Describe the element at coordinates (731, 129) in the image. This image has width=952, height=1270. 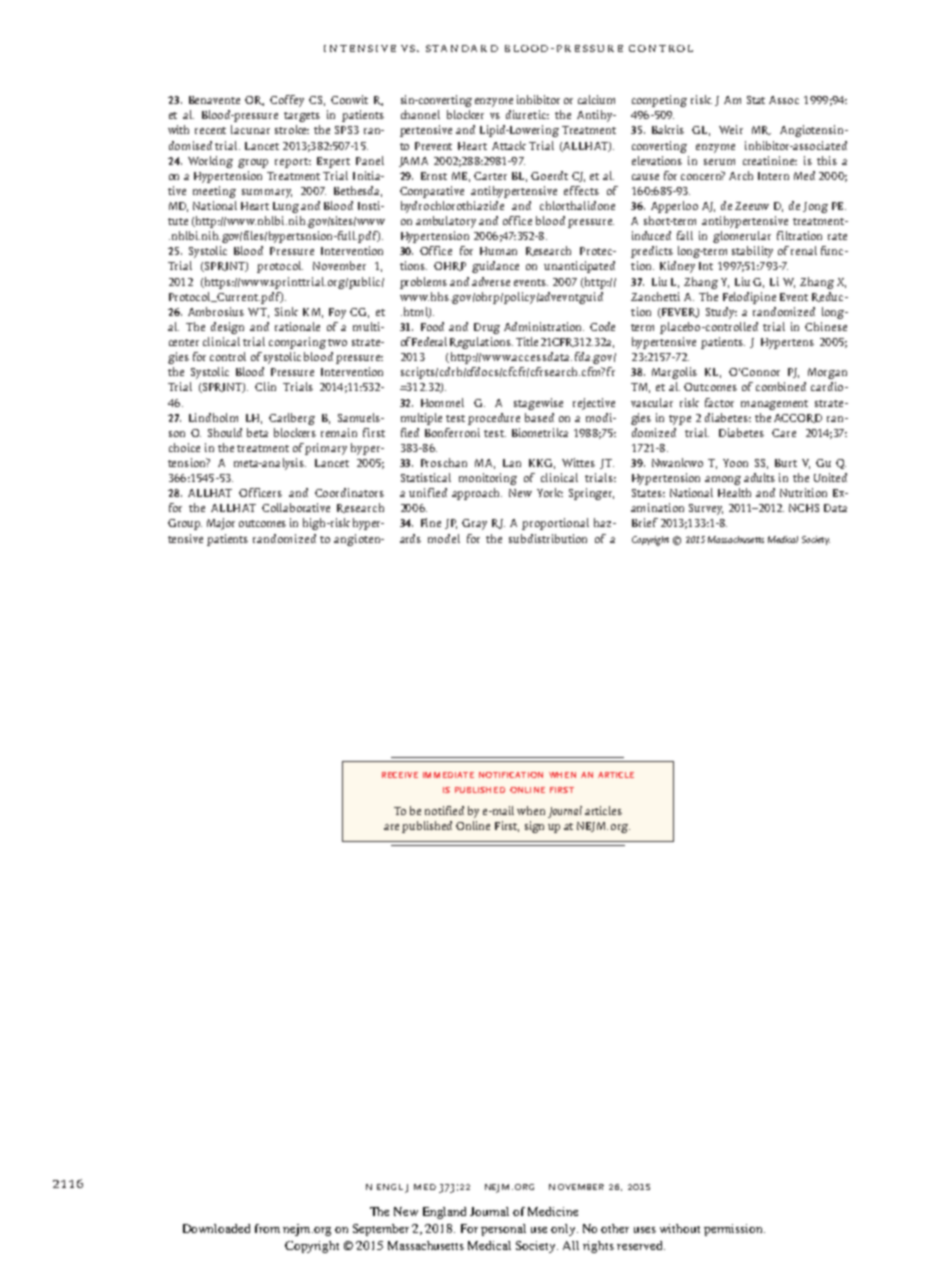
I see `Weir` at that location.
